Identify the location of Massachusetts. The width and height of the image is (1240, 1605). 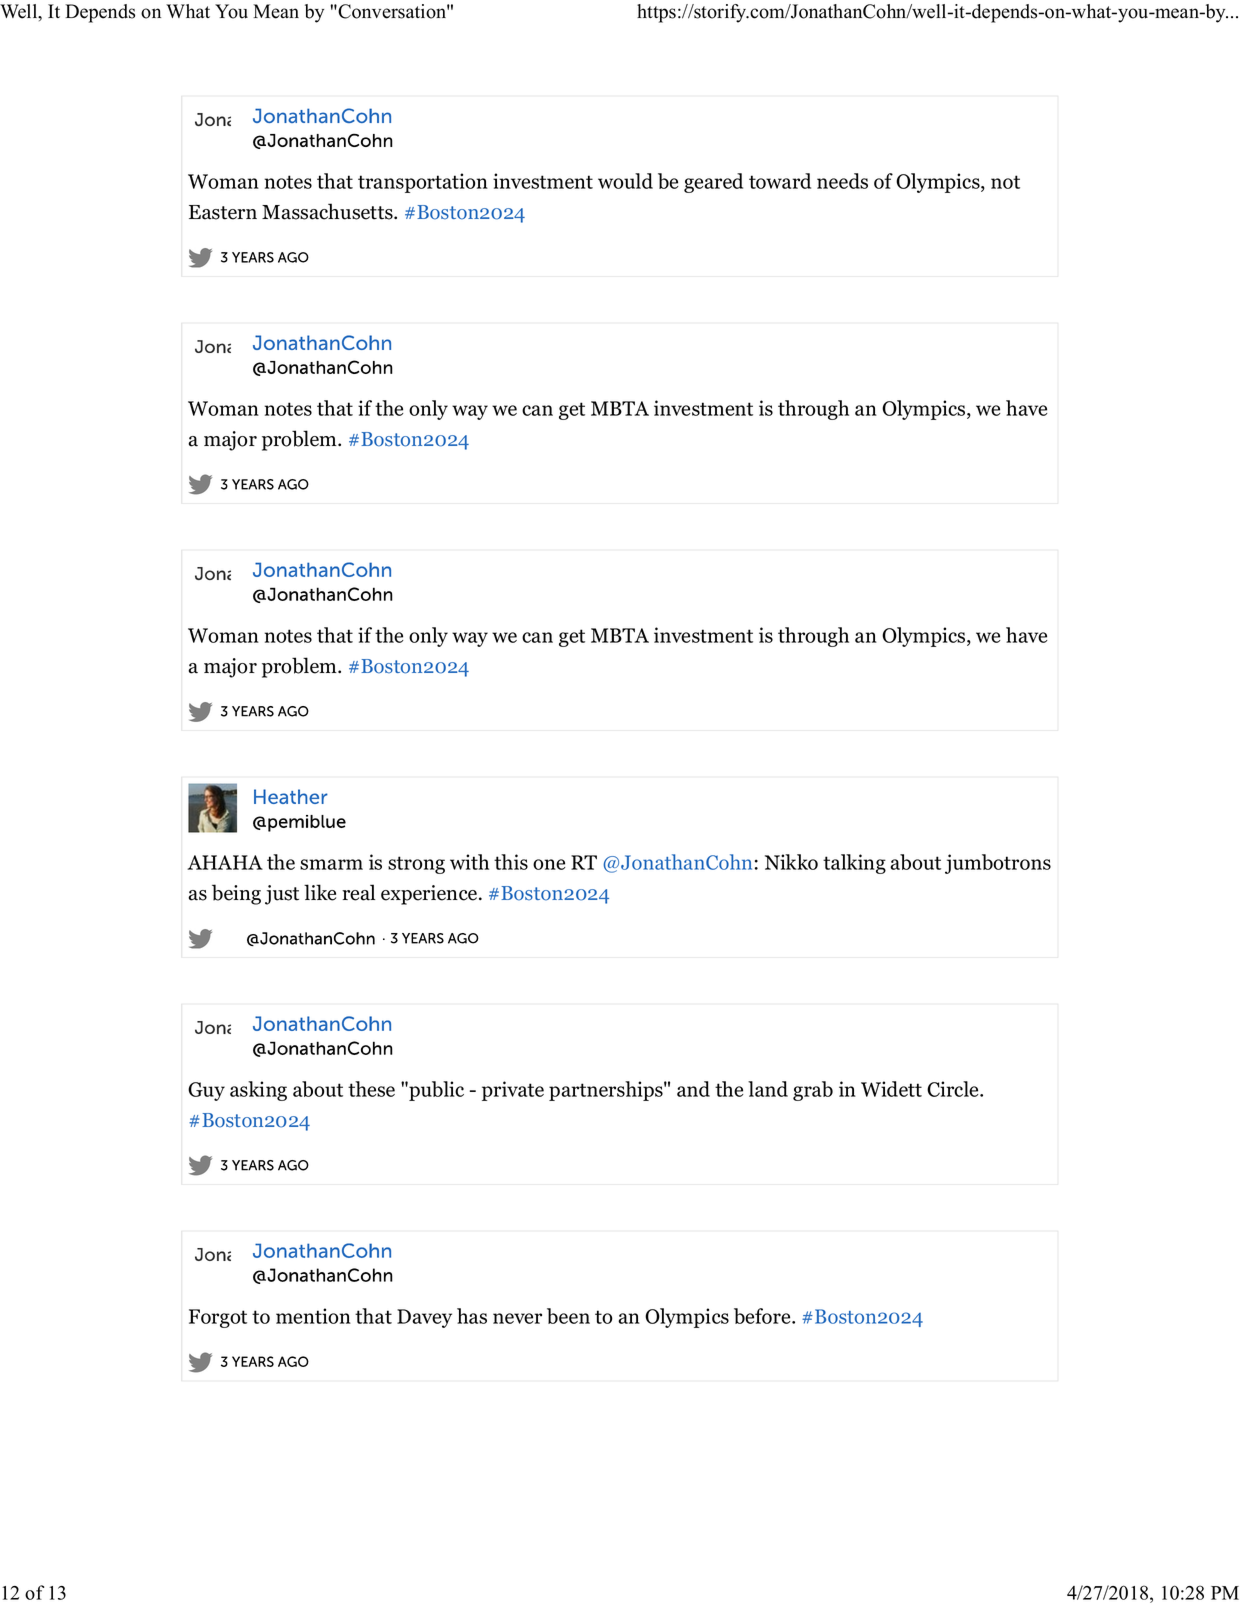
(328, 211).
